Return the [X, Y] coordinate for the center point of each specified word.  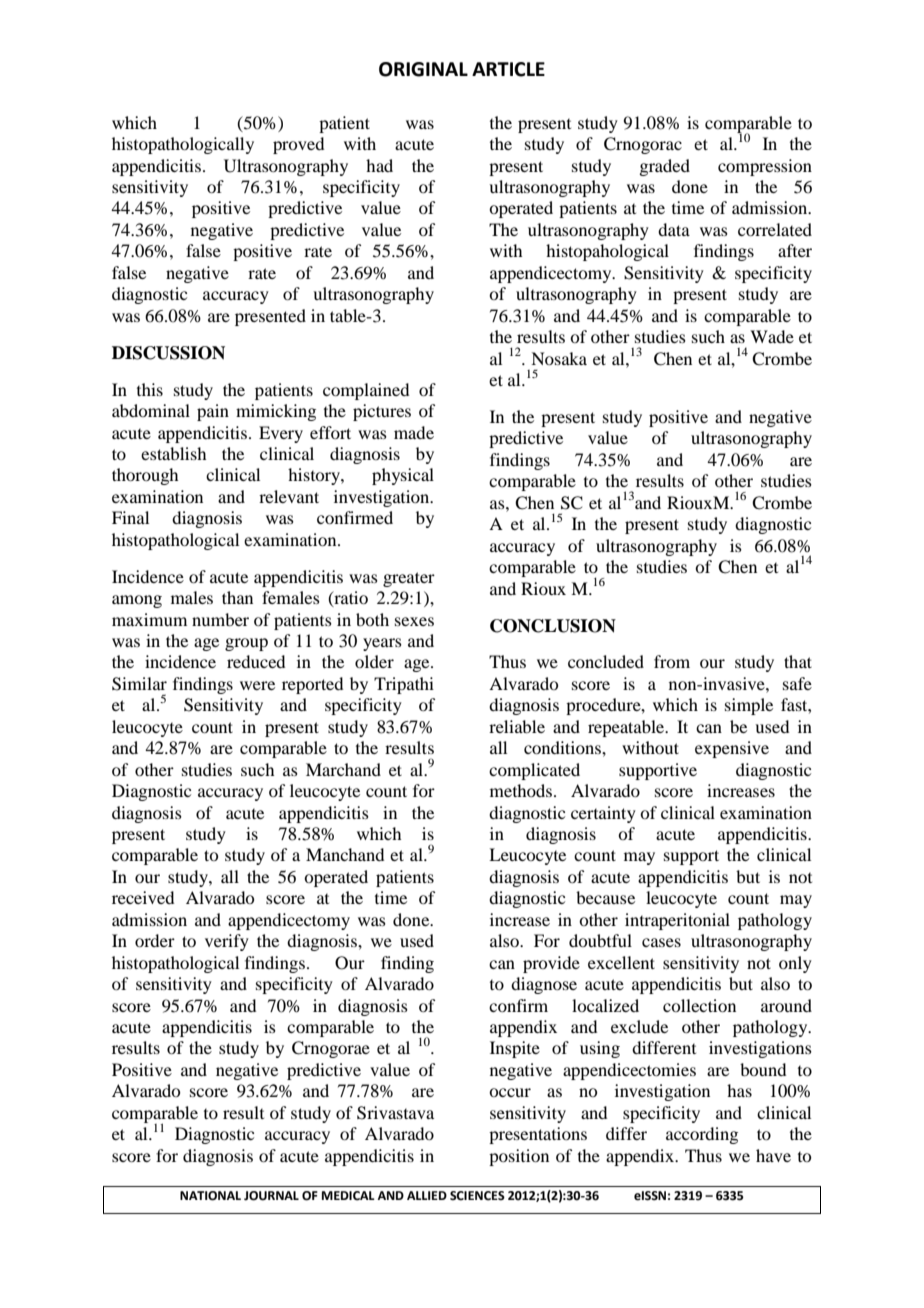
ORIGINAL [423, 69]
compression [765, 167]
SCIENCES [477, 1196]
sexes [414, 621]
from [672, 661]
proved [298, 145]
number [220, 619]
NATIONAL [210, 1196]
